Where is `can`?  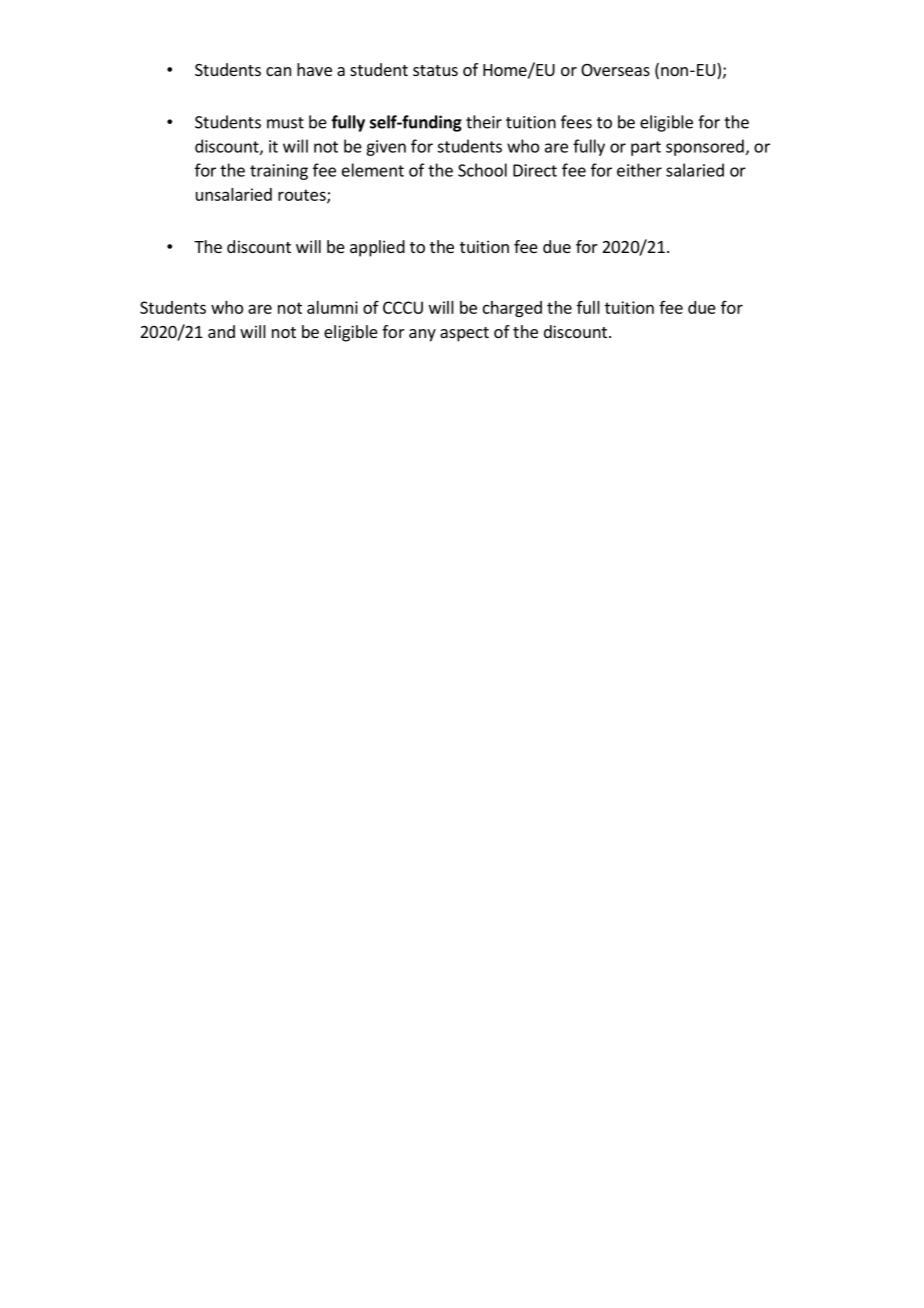
can is located at coordinates (278, 71).
